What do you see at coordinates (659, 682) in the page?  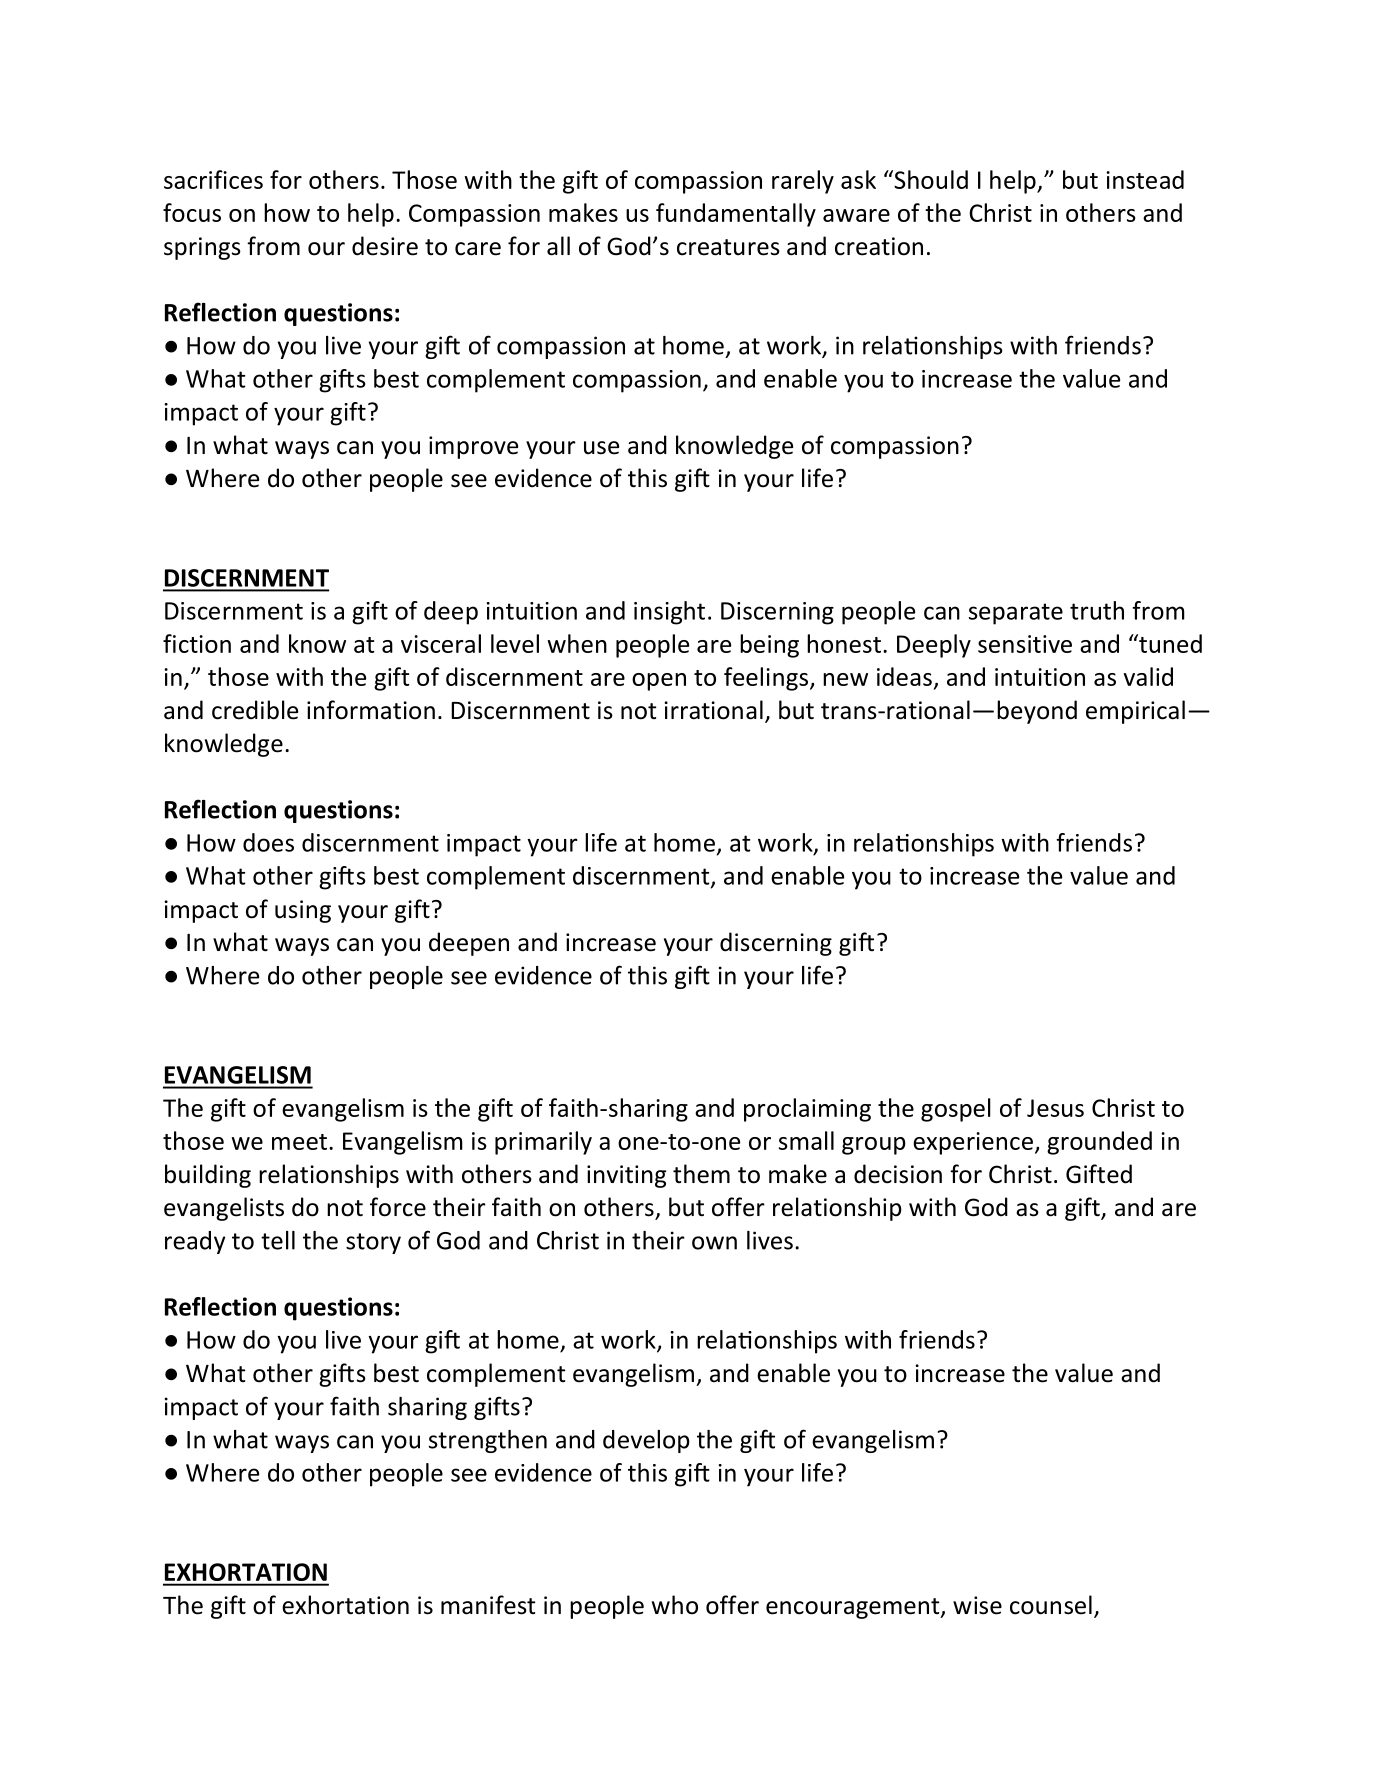 I see `open` at bounding box center [659, 682].
